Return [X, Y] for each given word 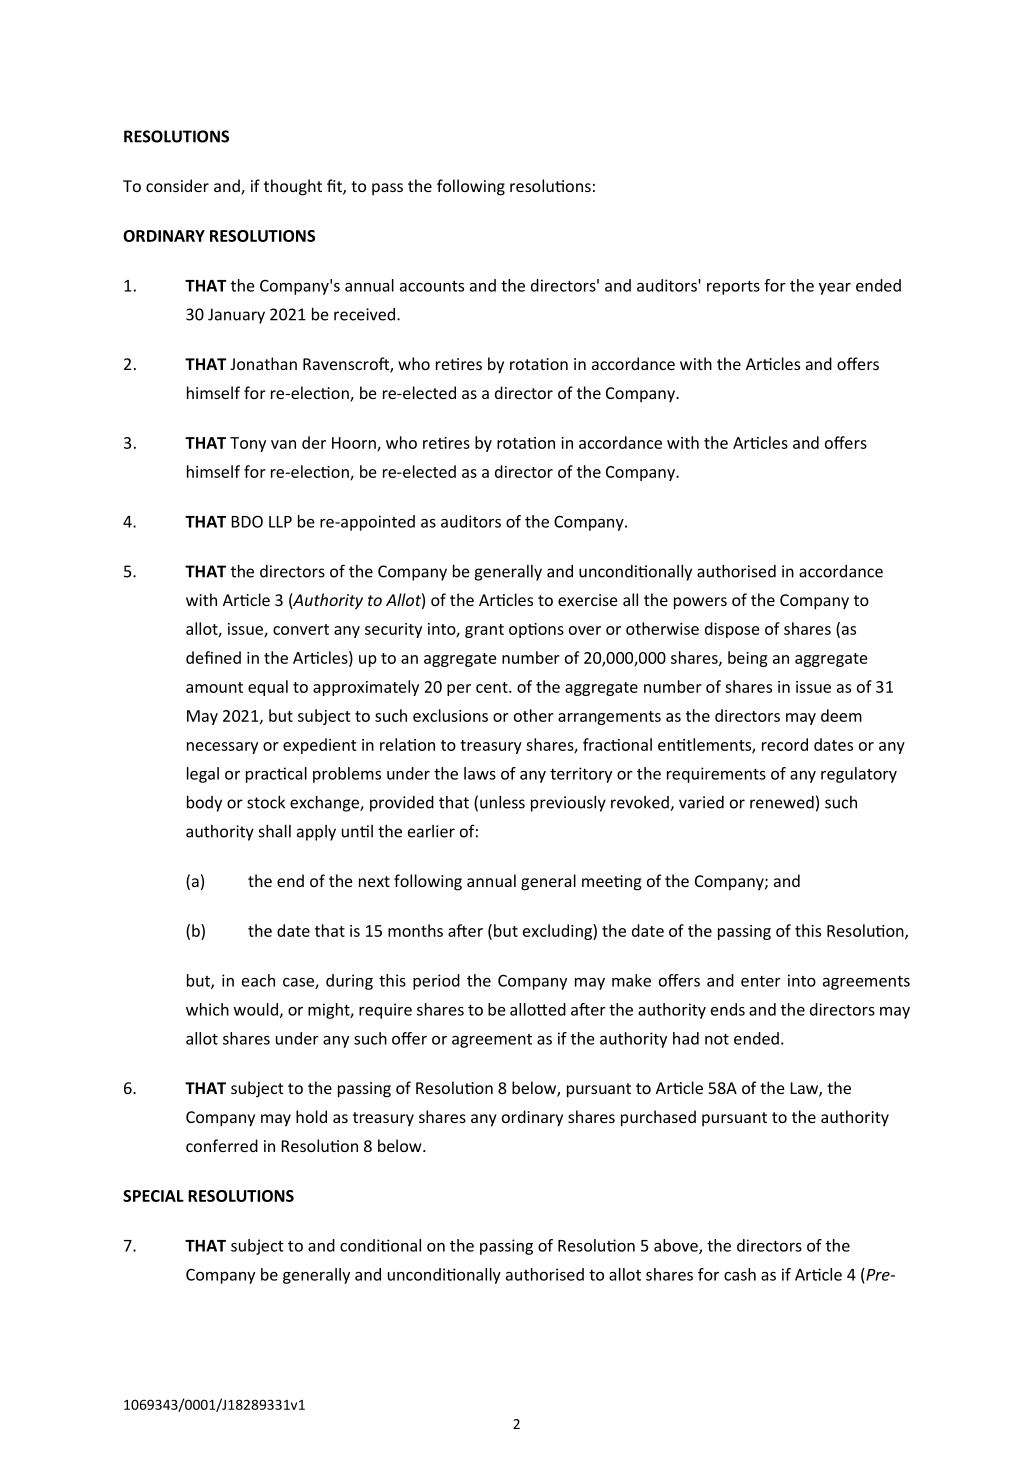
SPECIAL [153, 1196]
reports [733, 287]
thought [293, 187]
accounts [432, 286]
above [677, 1246]
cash [740, 1274]
